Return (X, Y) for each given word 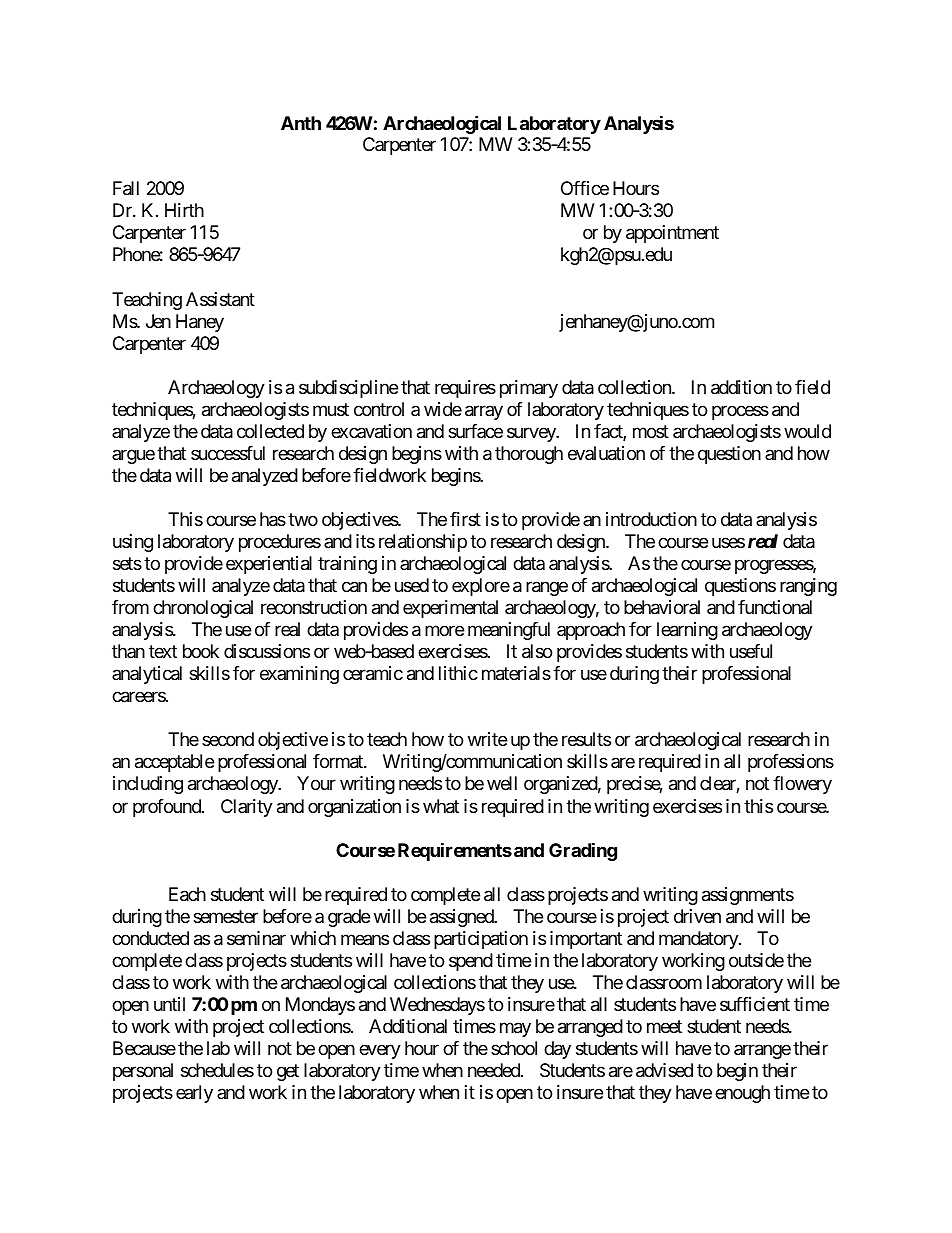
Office (585, 188)
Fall (126, 188)
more (444, 631)
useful (751, 651)
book (201, 651)
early (194, 1094)
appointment (672, 234)
